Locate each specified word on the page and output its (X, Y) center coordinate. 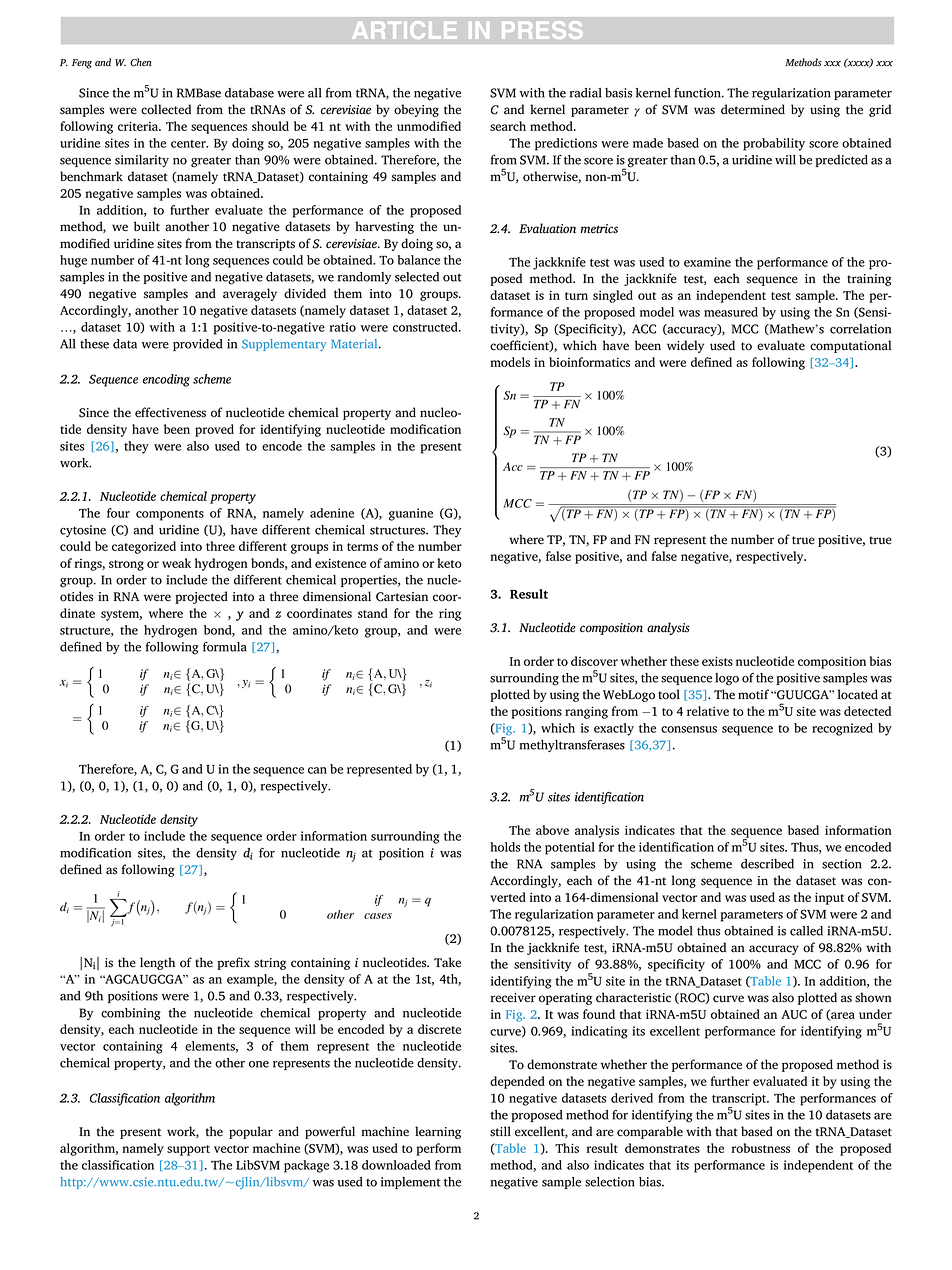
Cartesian (402, 597)
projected (201, 597)
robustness (760, 1148)
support (188, 1150)
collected (166, 109)
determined (753, 109)
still (500, 1131)
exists (717, 661)
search (508, 126)
